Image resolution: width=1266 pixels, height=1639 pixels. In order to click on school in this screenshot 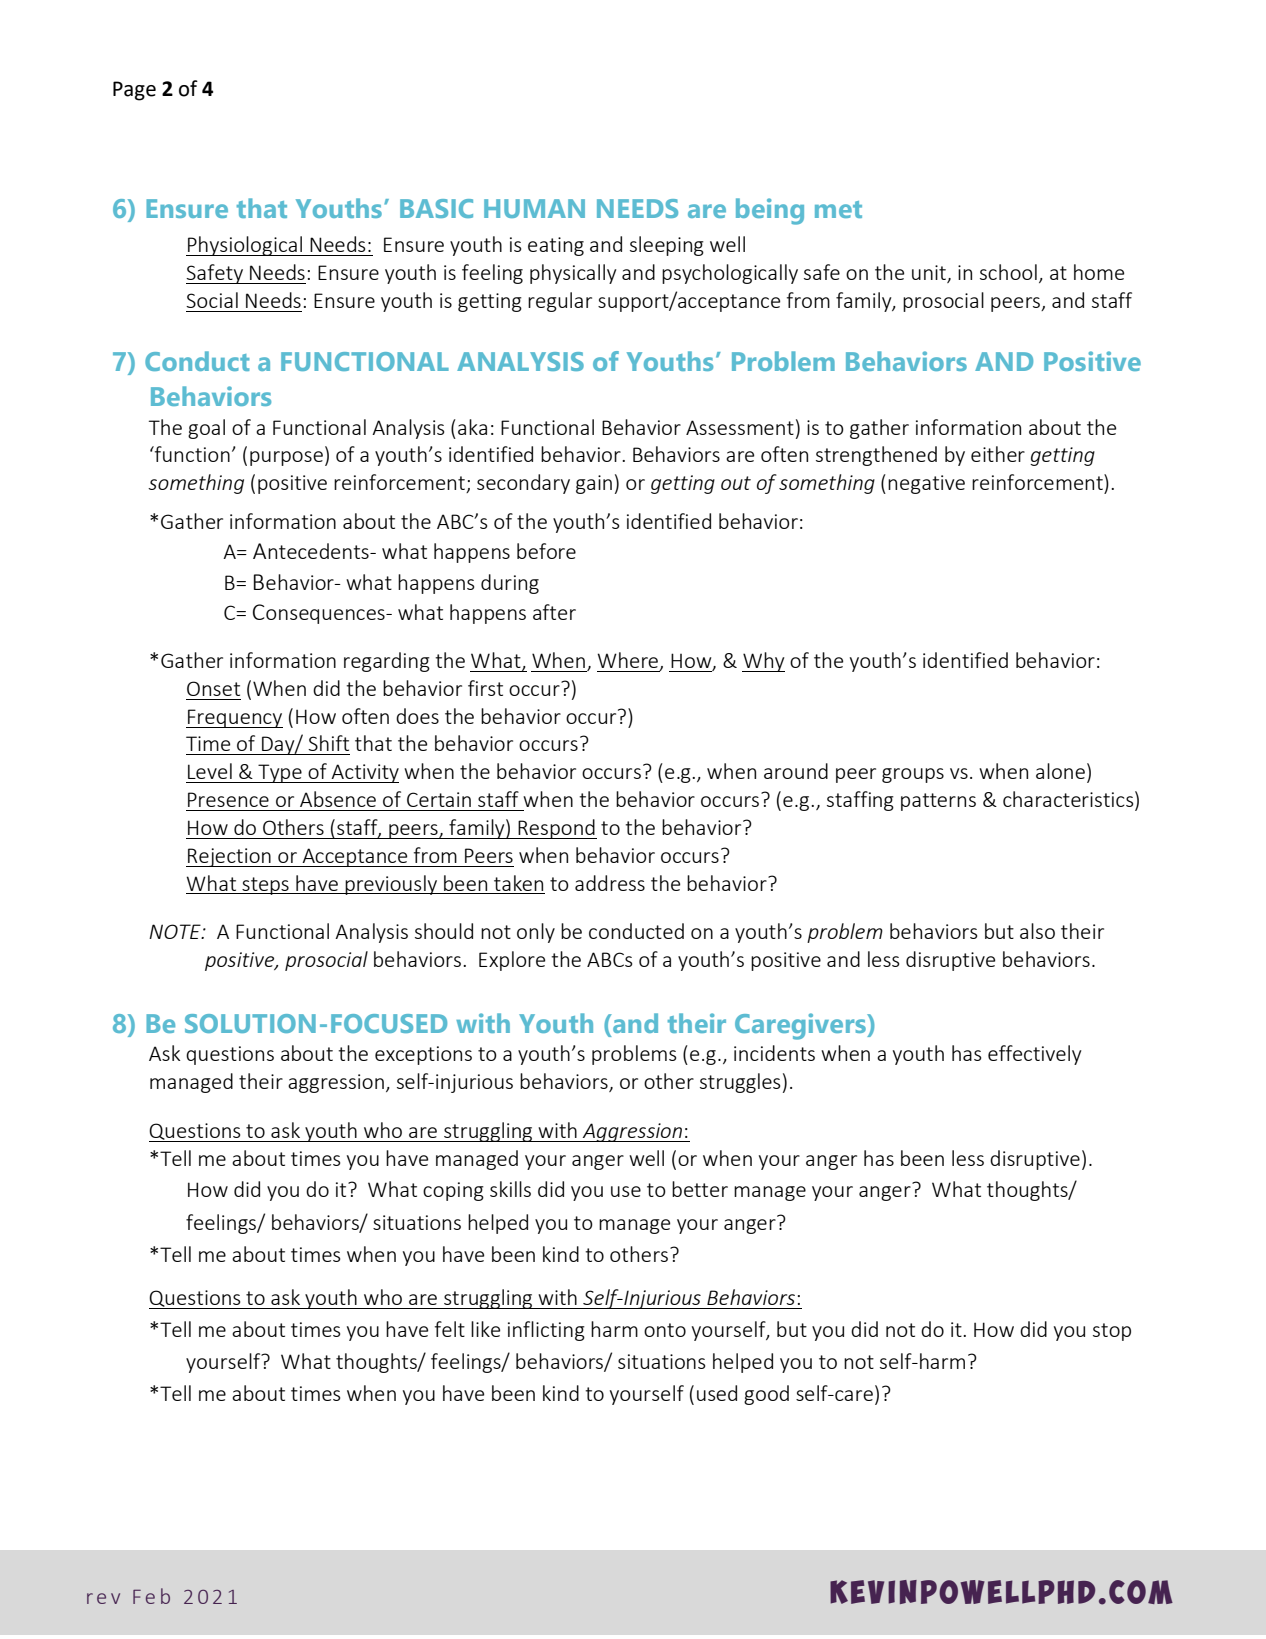, I will do `click(1008, 272)`.
